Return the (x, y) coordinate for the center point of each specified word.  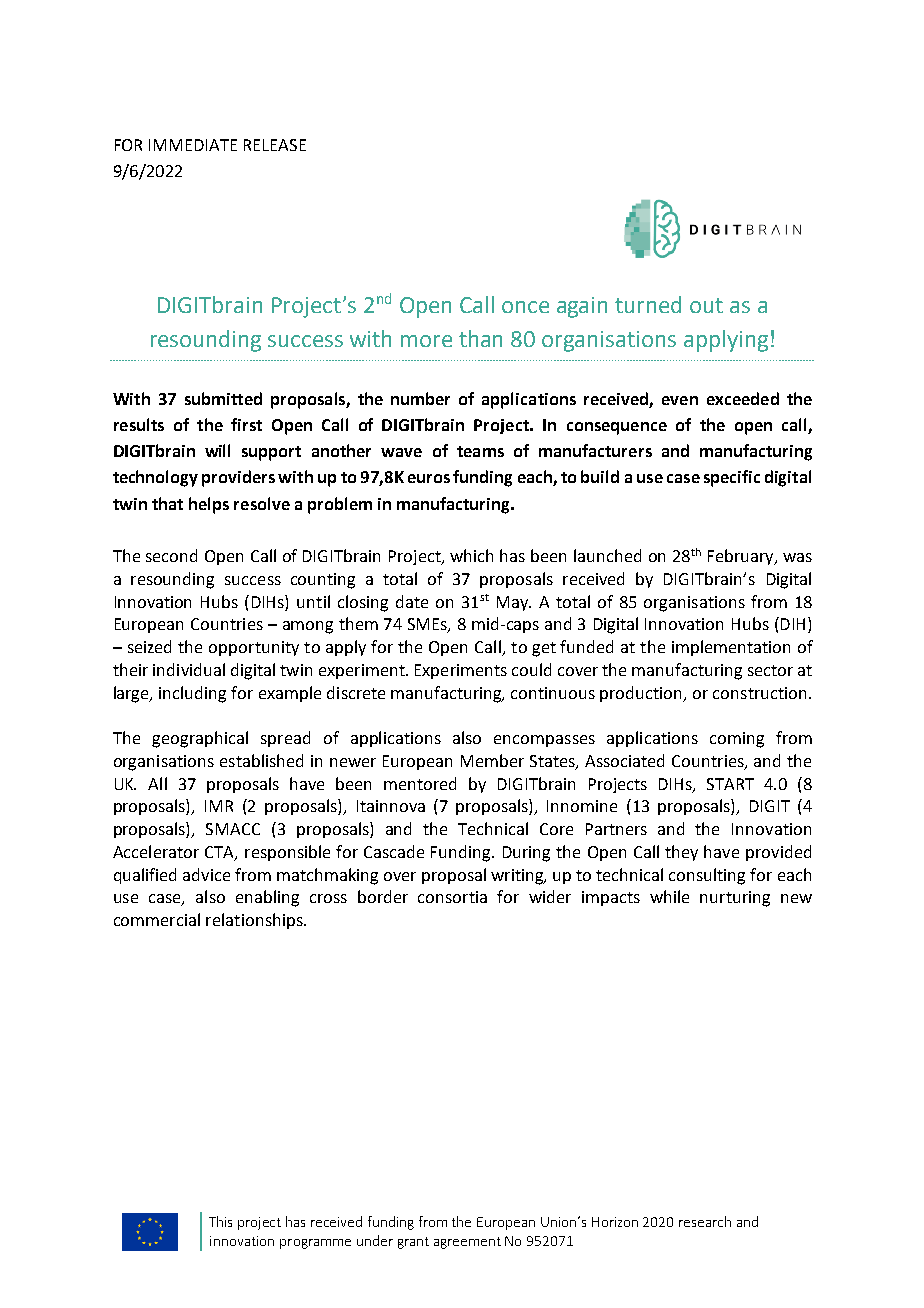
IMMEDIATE (193, 145)
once (525, 307)
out (706, 305)
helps (209, 505)
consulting (707, 876)
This (220, 1221)
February (742, 557)
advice (206, 874)
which (471, 555)
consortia (452, 897)
